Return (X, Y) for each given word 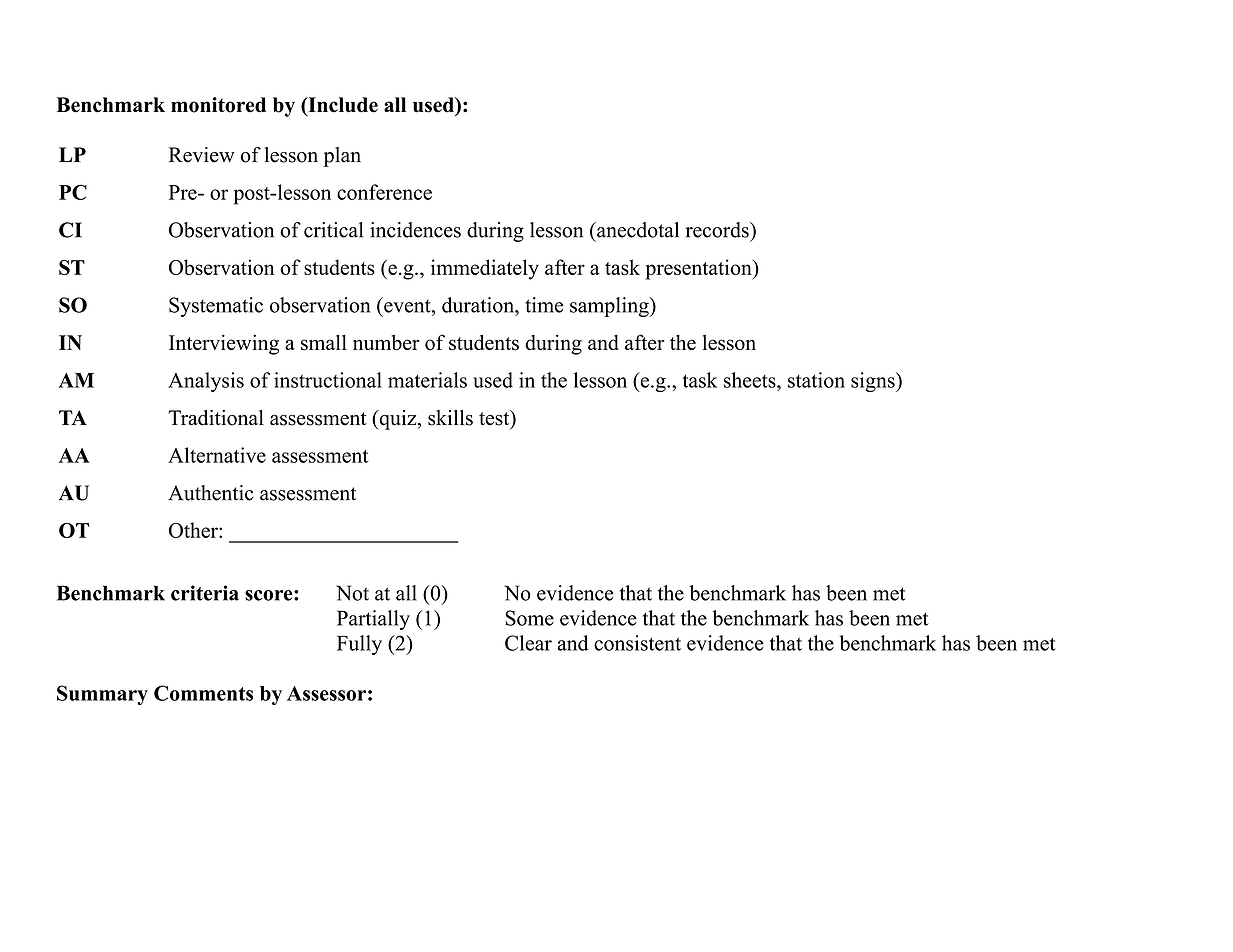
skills (450, 418)
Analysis (206, 382)
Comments (203, 693)
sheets (751, 380)
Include (342, 106)
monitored (218, 105)
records (718, 230)
